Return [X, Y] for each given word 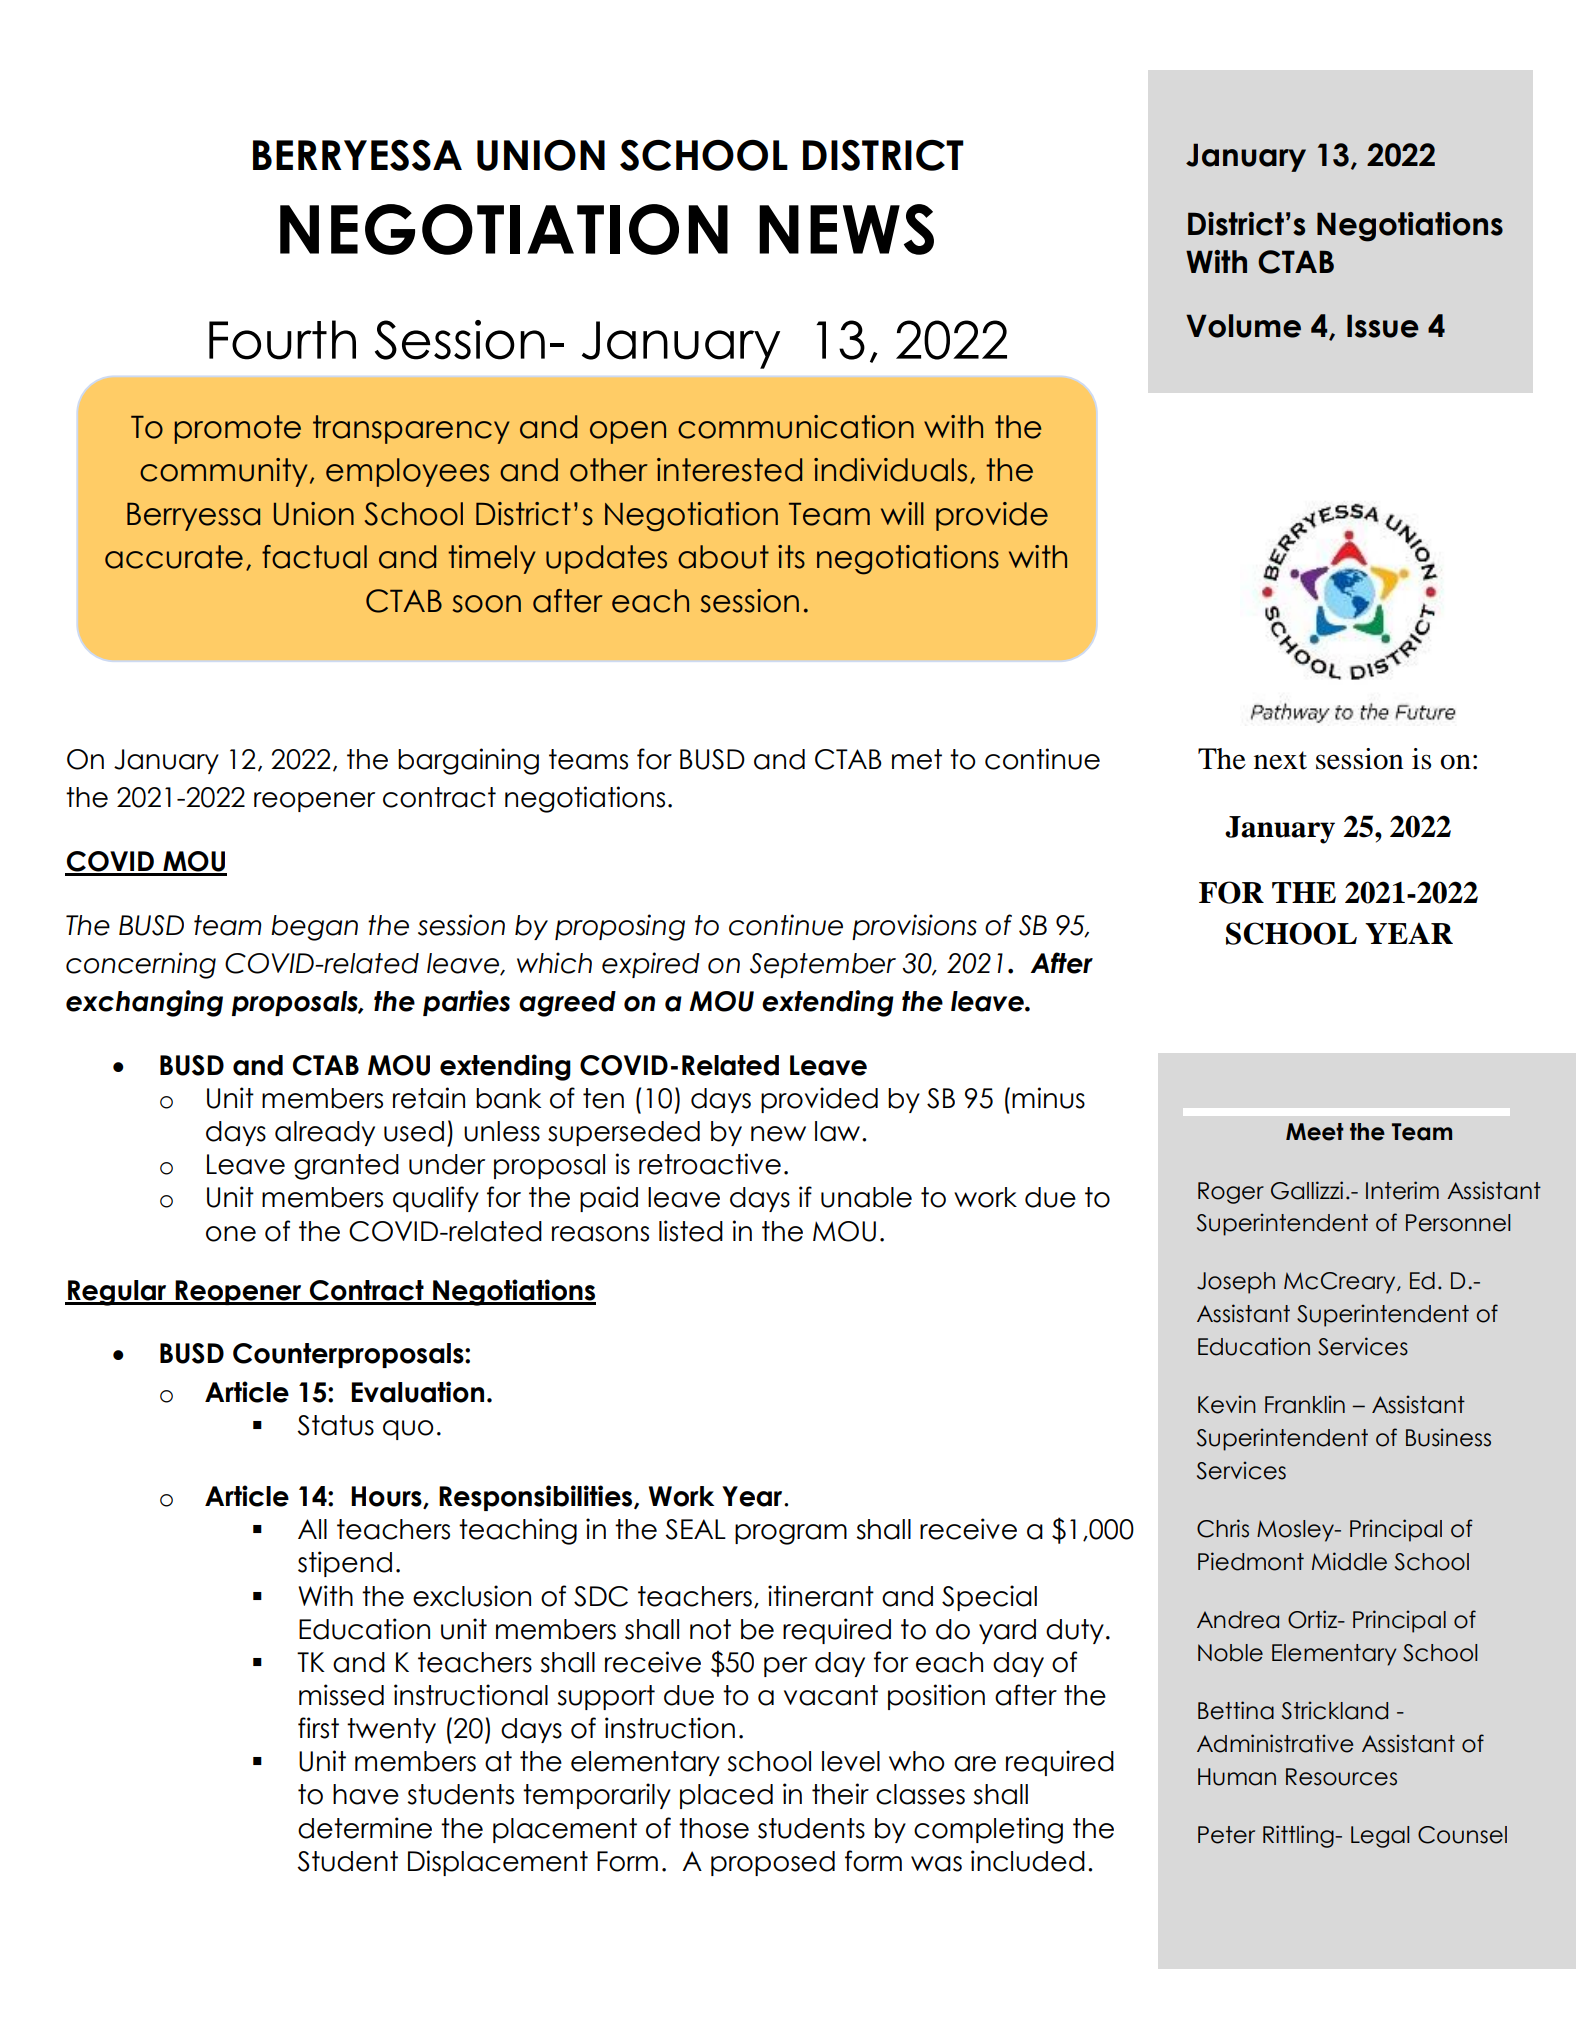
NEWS [846, 229]
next [1280, 760]
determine [365, 1828]
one [231, 1234]
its [791, 557]
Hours [387, 1497]
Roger [1231, 1193]
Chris [1223, 1528]
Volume [1243, 326]
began [314, 928]
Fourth [282, 340]
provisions [914, 927]
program [791, 1534]
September [823, 965]
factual [314, 557]
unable [866, 1197]
